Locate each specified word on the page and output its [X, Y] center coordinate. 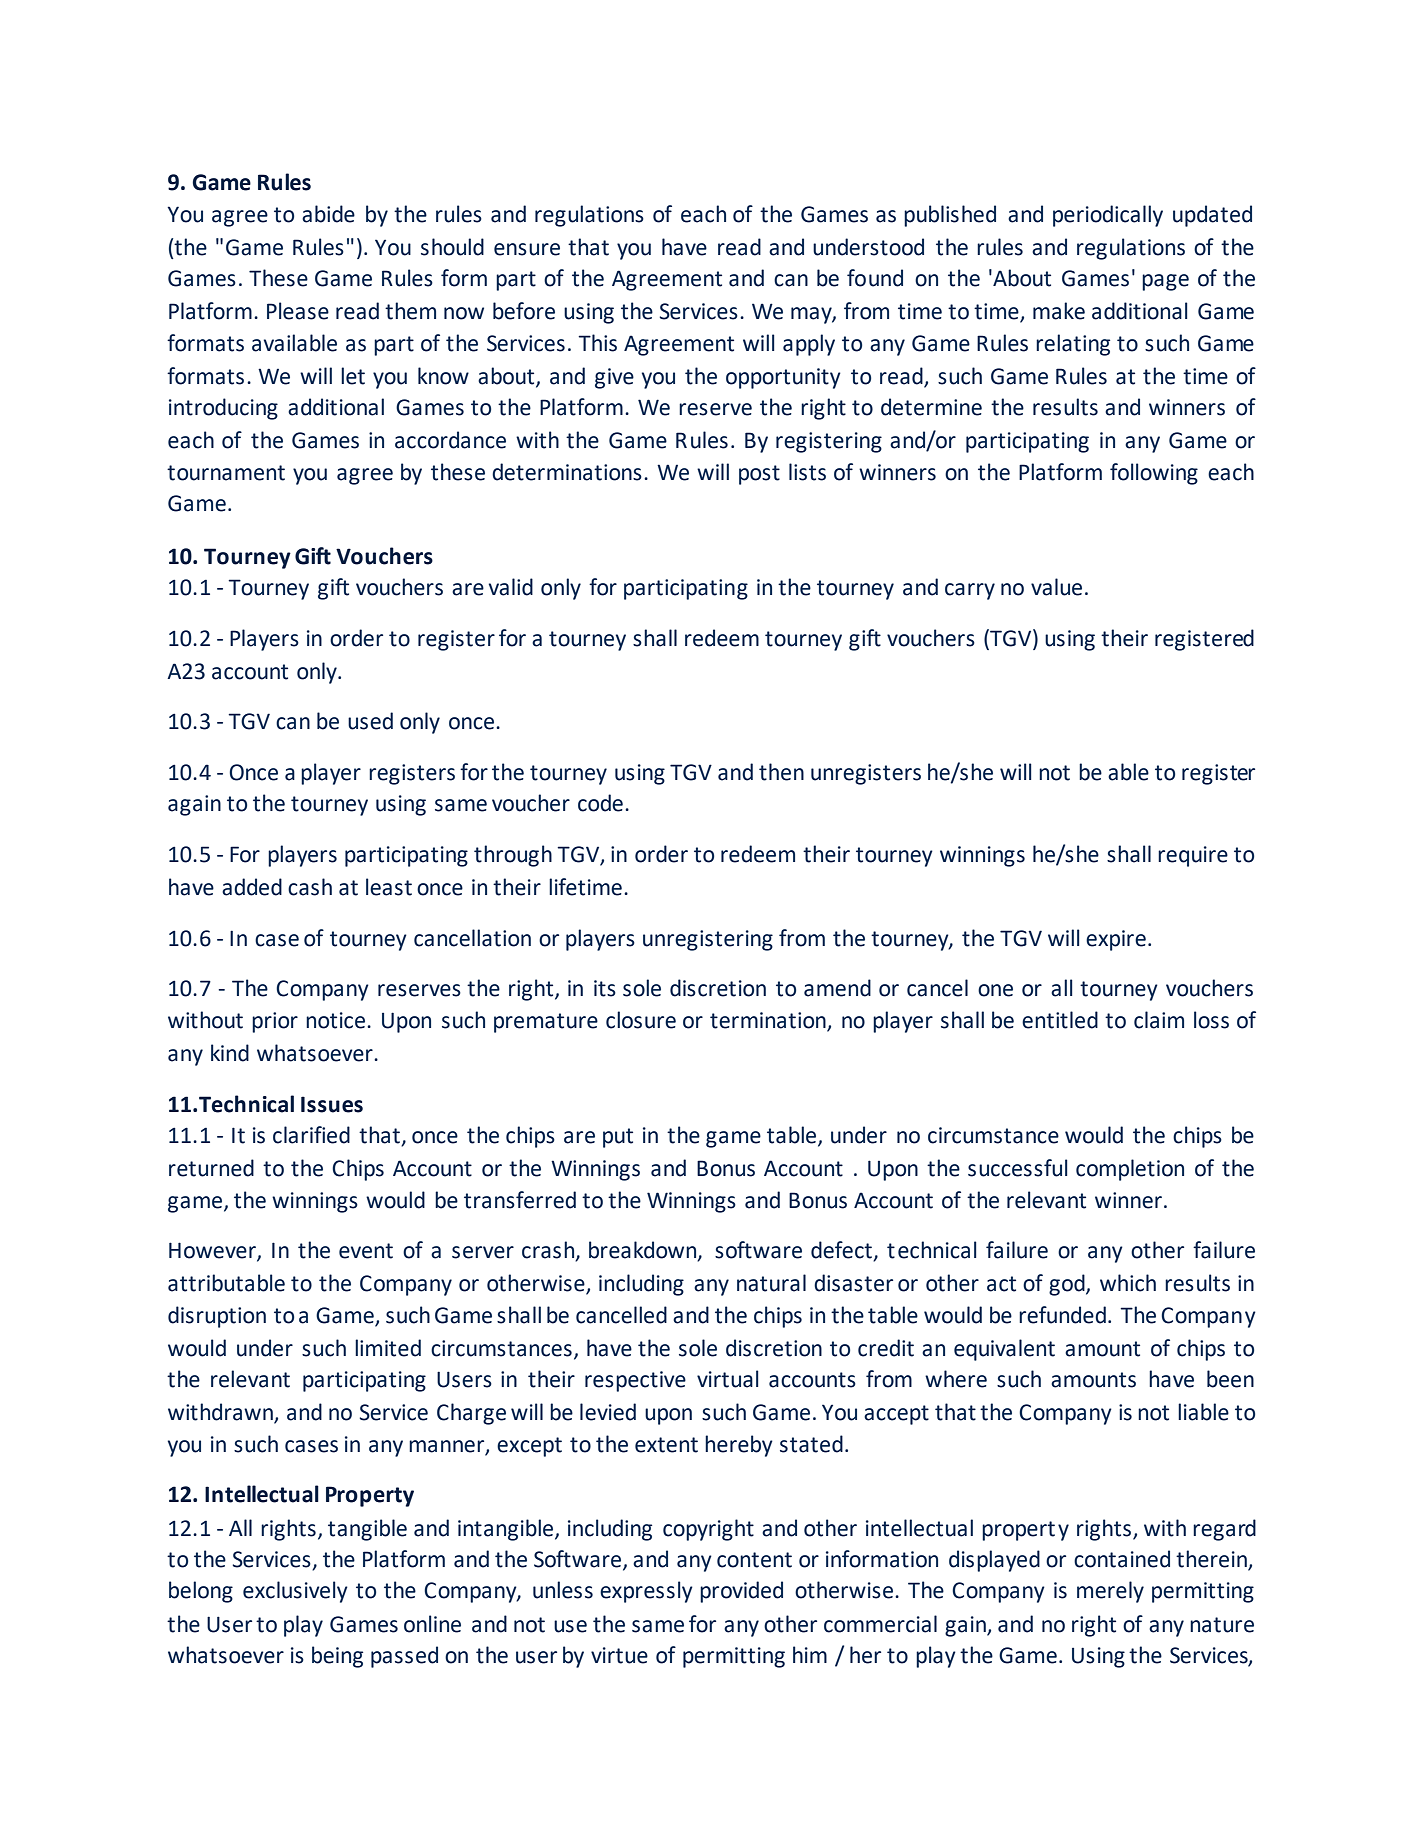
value [1056, 587]
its [605, 988]
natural [771, 1283]
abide [328, 214]
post [759, 475]
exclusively [295, 1592]
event [366, 1251]
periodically [1108, 216]
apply [809, 345]
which [1128, 1283]
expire [1116, 940]
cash [310, 887]
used [370, 721]
